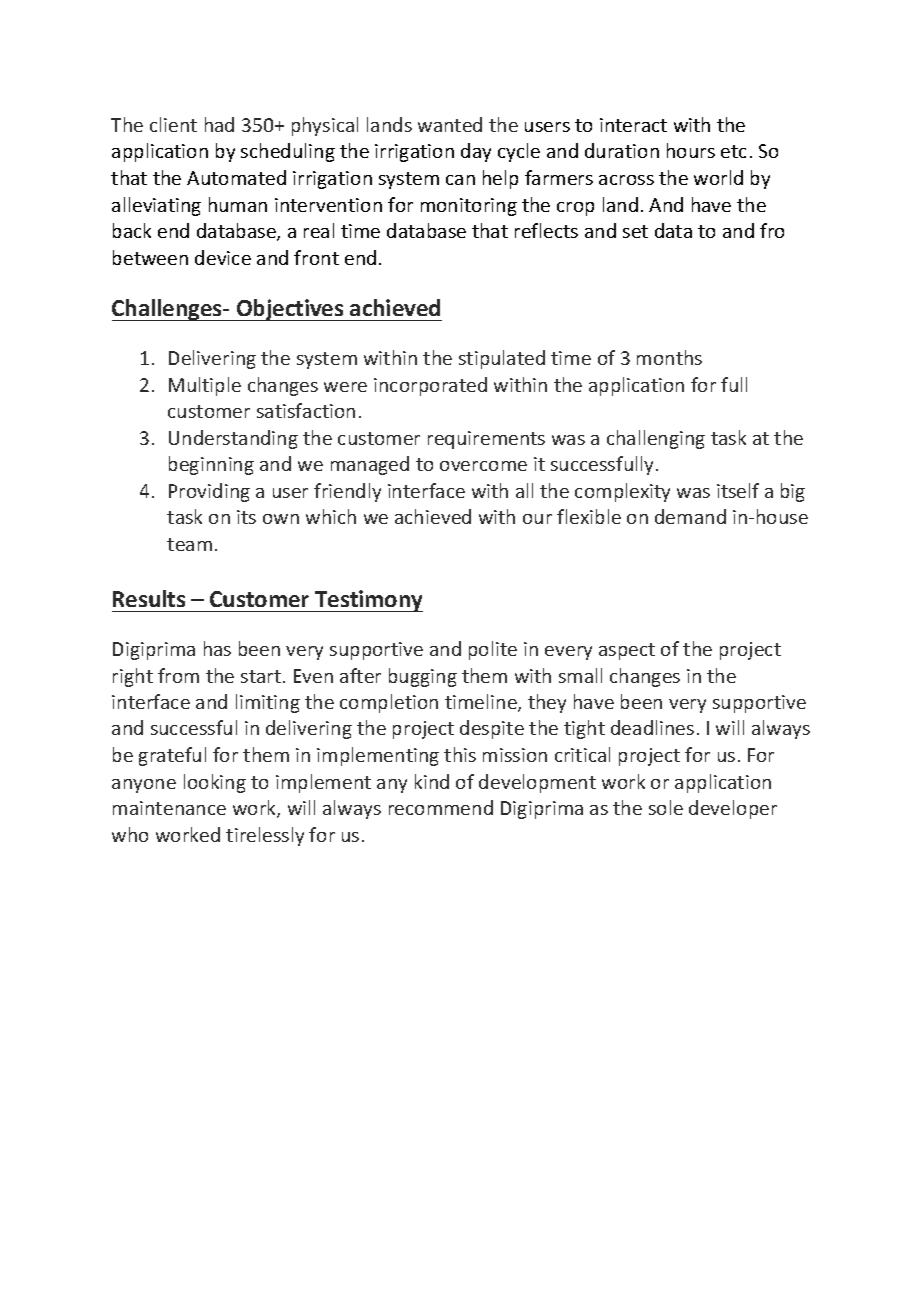 Image resolution: width=924 pixels, height=1308 pixels. What do you see at coordinates (441, 807) in the page?
I see `recommend` at bounding box center [441, 807].
